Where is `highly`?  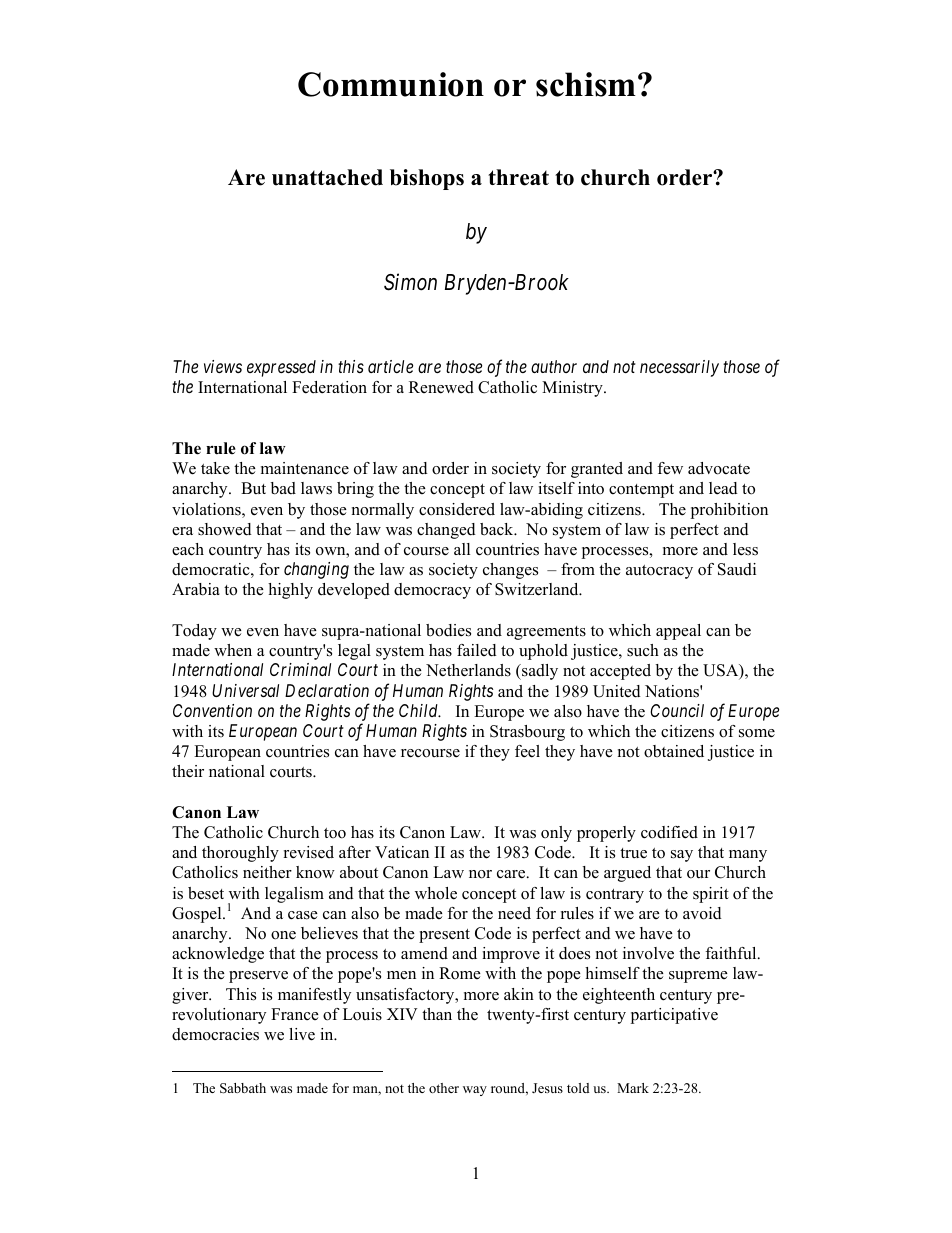
highly is located at coordinates (290, 591).
